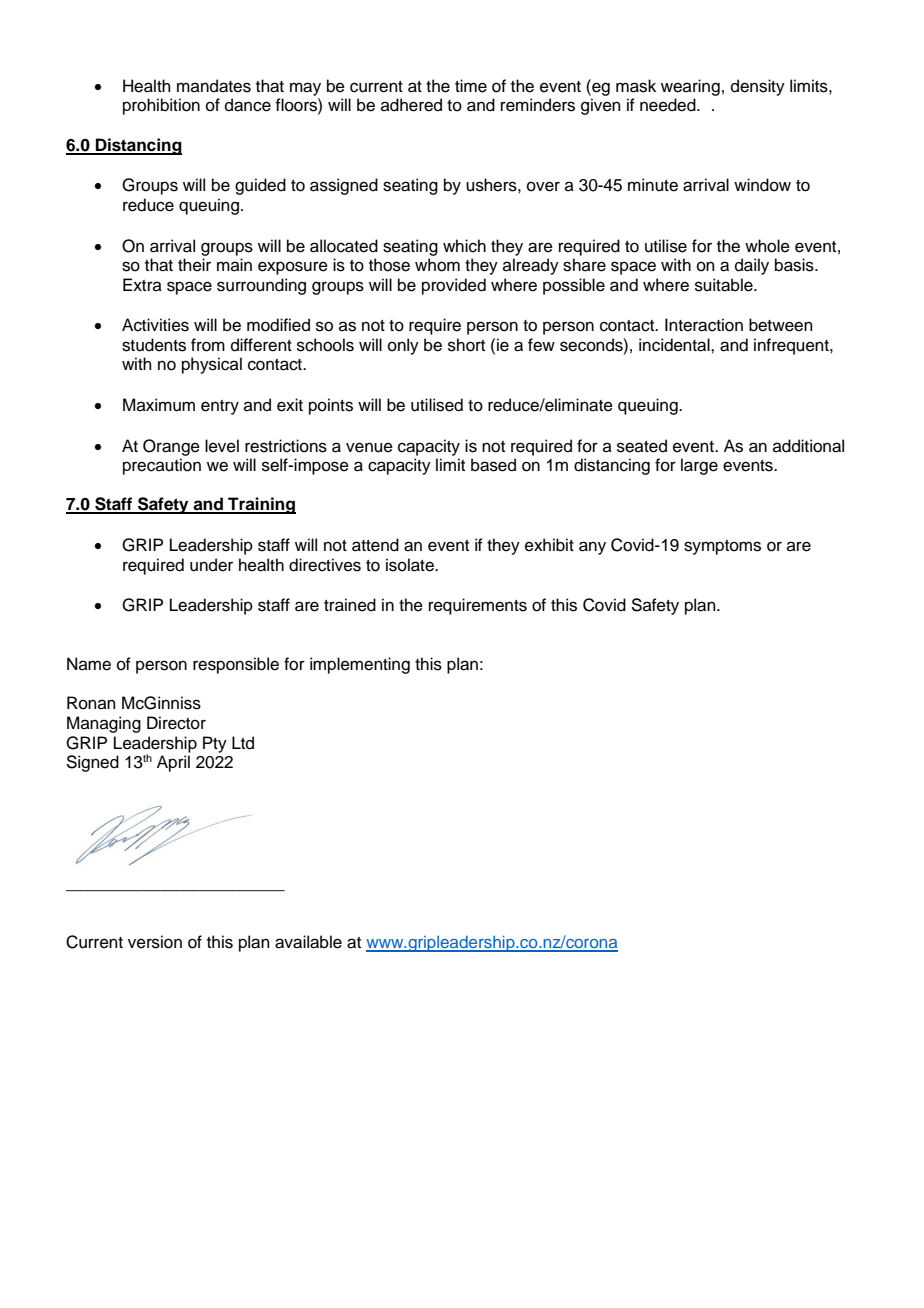  I want to click on wearing, so click(690, 87).
